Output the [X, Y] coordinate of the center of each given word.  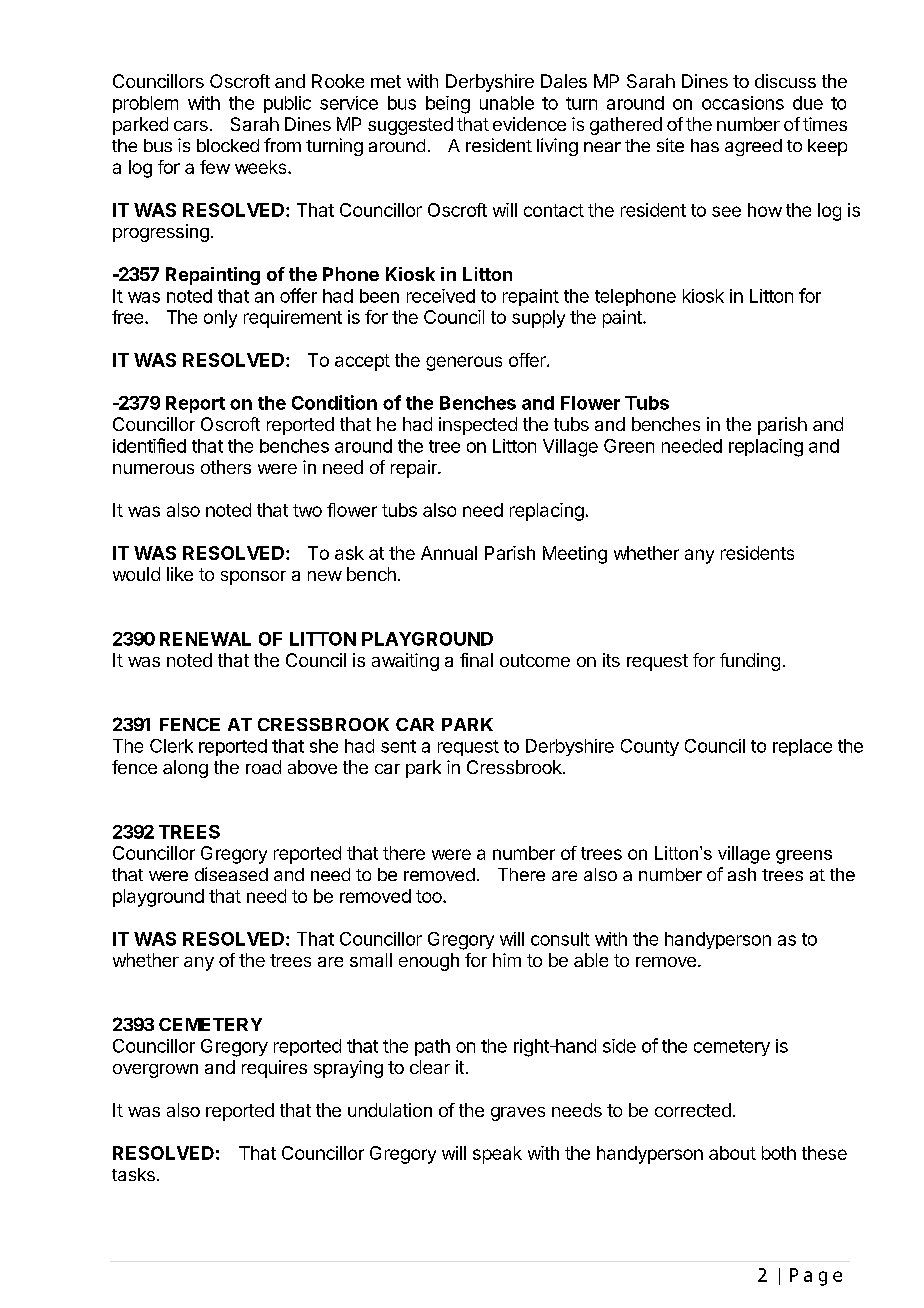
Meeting [575, 555]
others [226, 467]
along [185, 769]
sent [398, 746]
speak [497, 1155]
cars [191, 126]
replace [802, 747]
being [448, 105]
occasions [743, 103]
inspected [478, 426]
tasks [133, 1174]
